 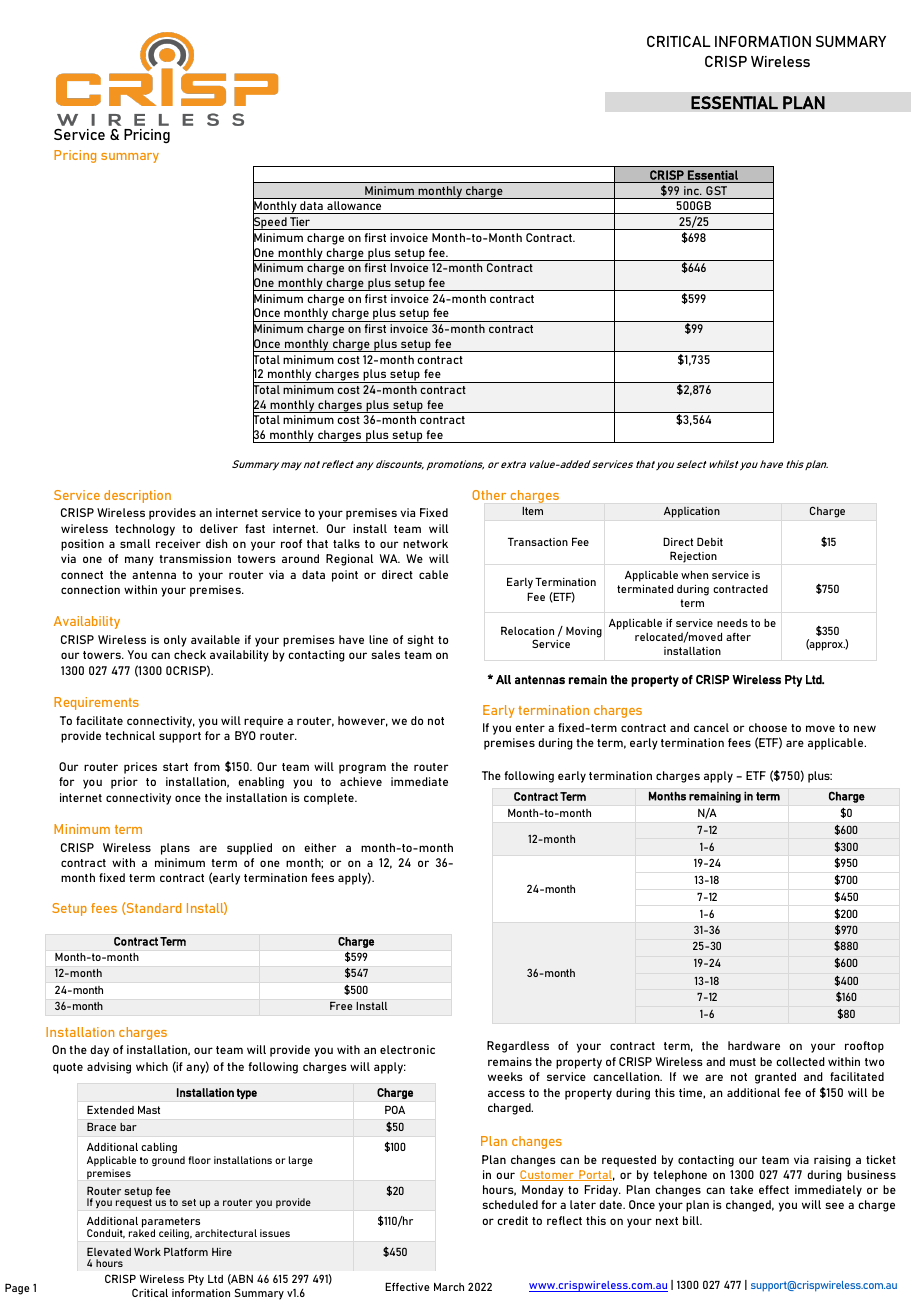 I want to click on Other, so click(x=489, y=495).
